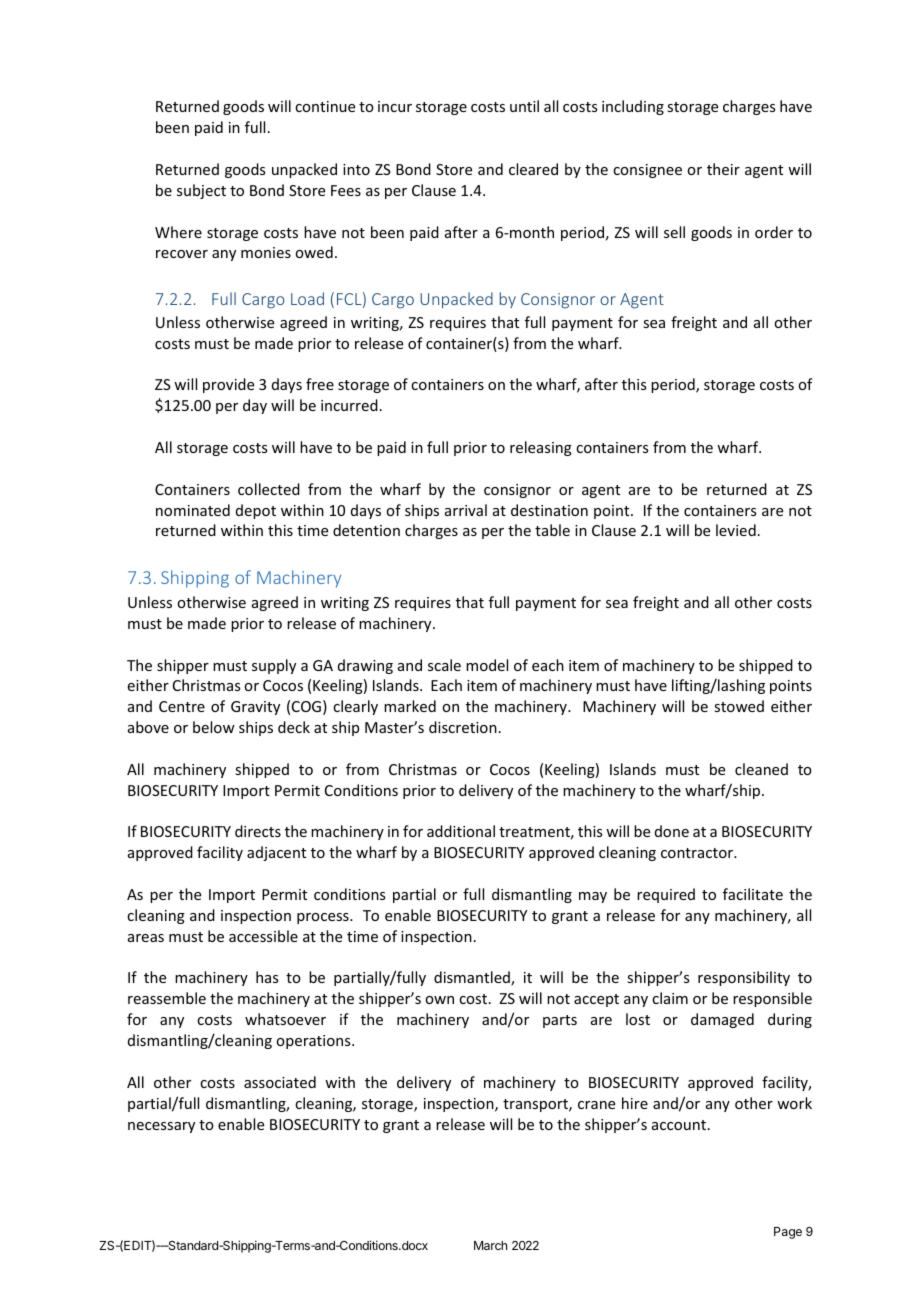 This image has width=924, height=1308. What do you see at coordinates (723, 169) in the image?
I see `their` at bounding box center [723, 169].
